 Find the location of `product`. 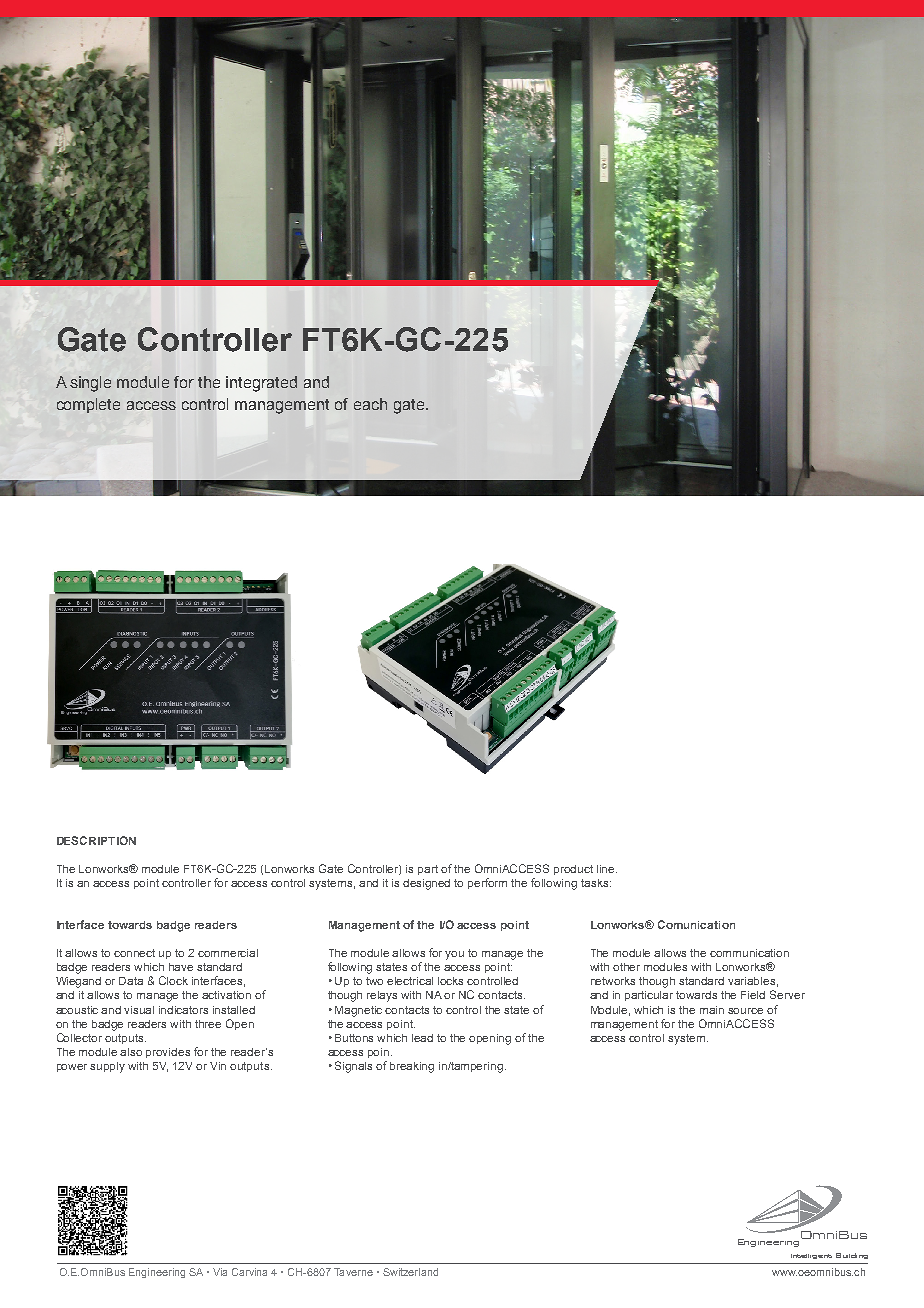

product is located at coordinates (573, 870).
